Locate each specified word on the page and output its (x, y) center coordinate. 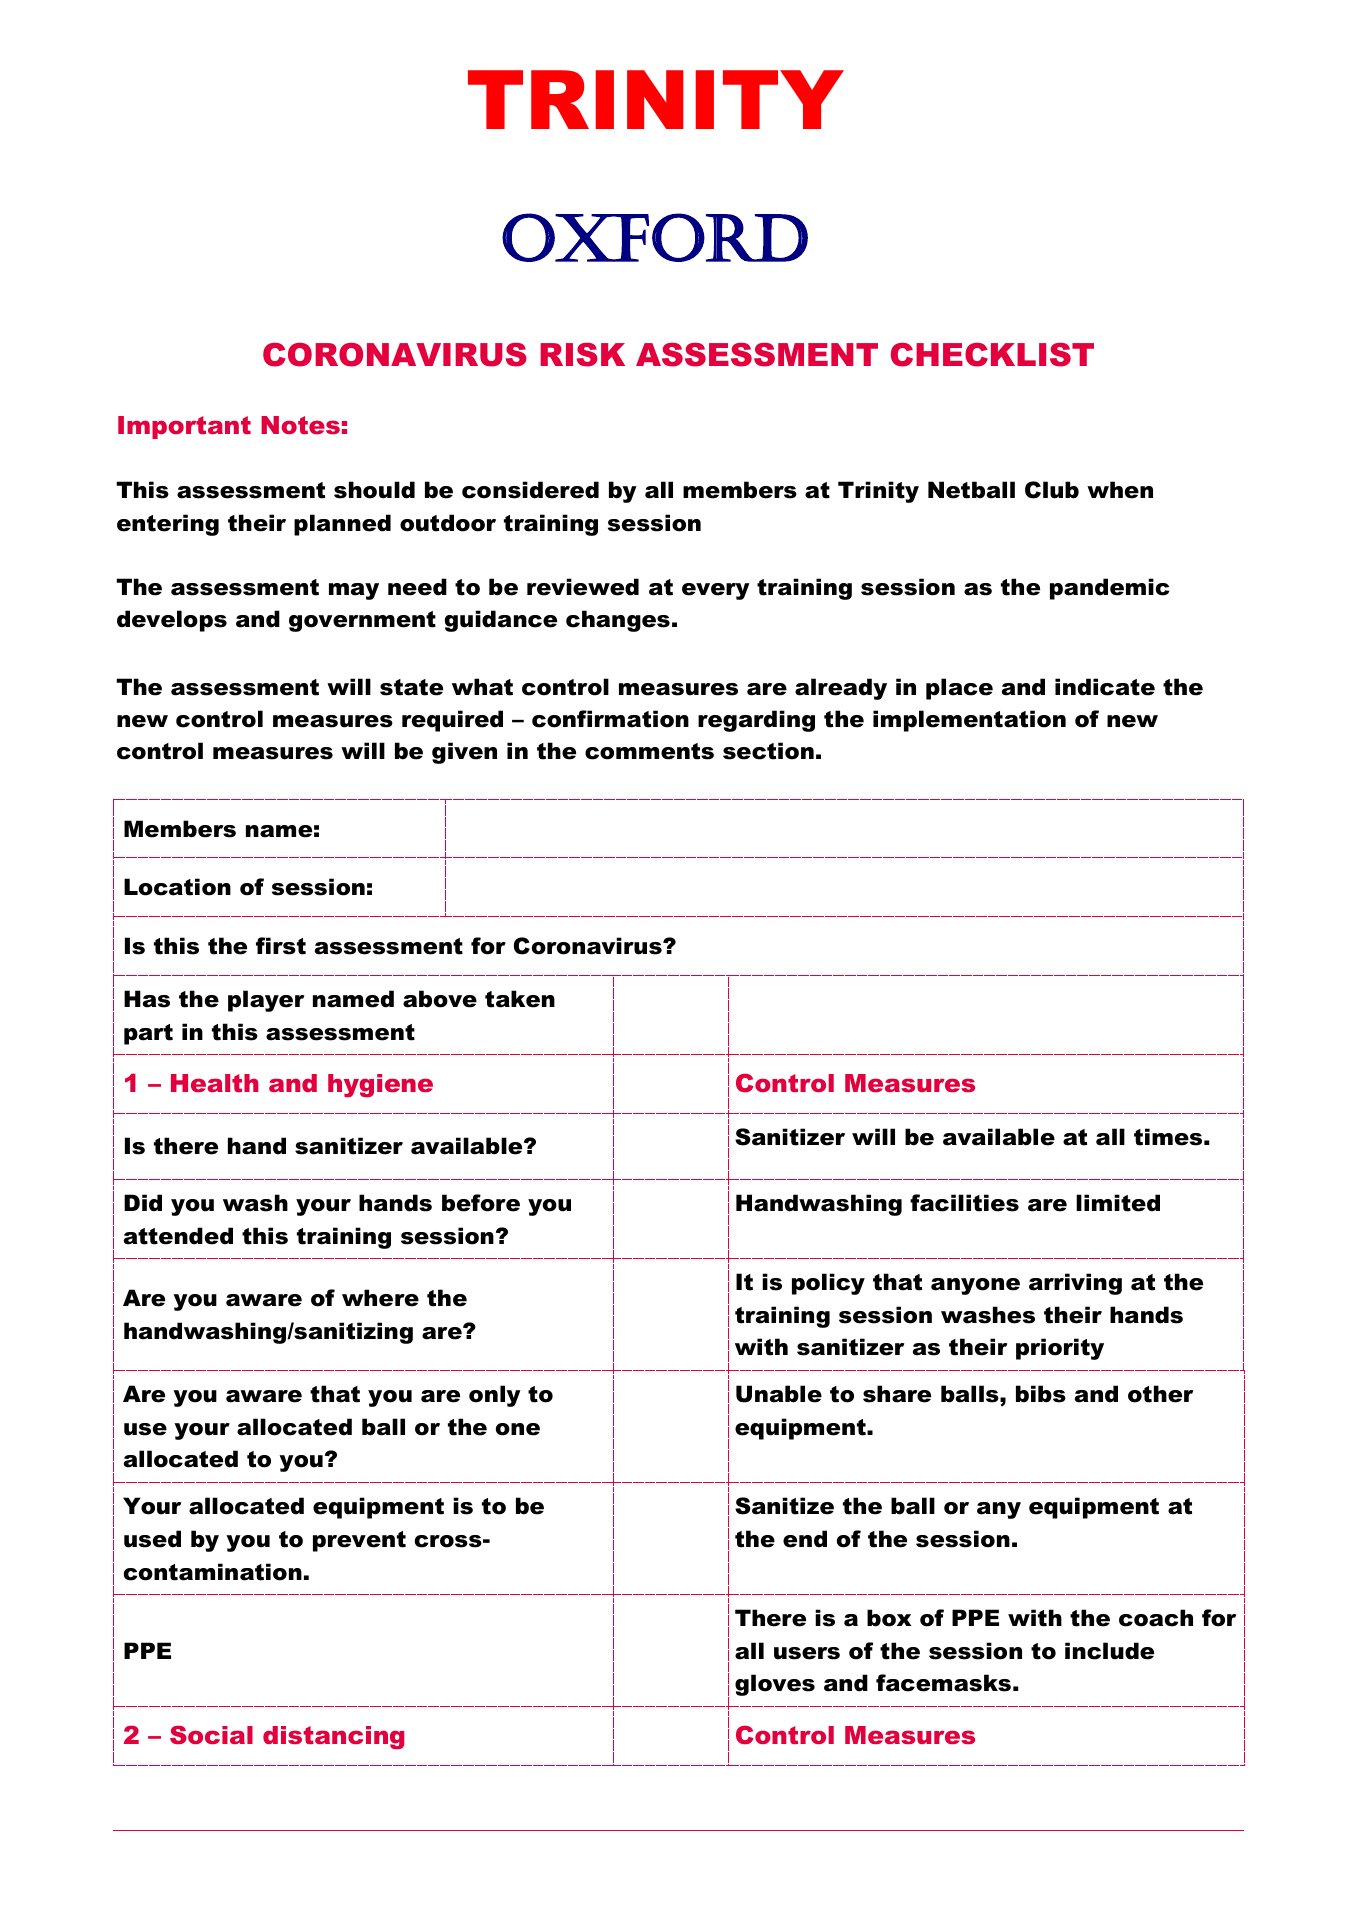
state (411, 687)
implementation (969, 721)
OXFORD (655, 237)
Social (211, 1734)
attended (178, 1236)
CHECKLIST (992, 355)
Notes (300, 425)
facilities (964, 1203)
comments (649, 751)
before (481, 1203)
